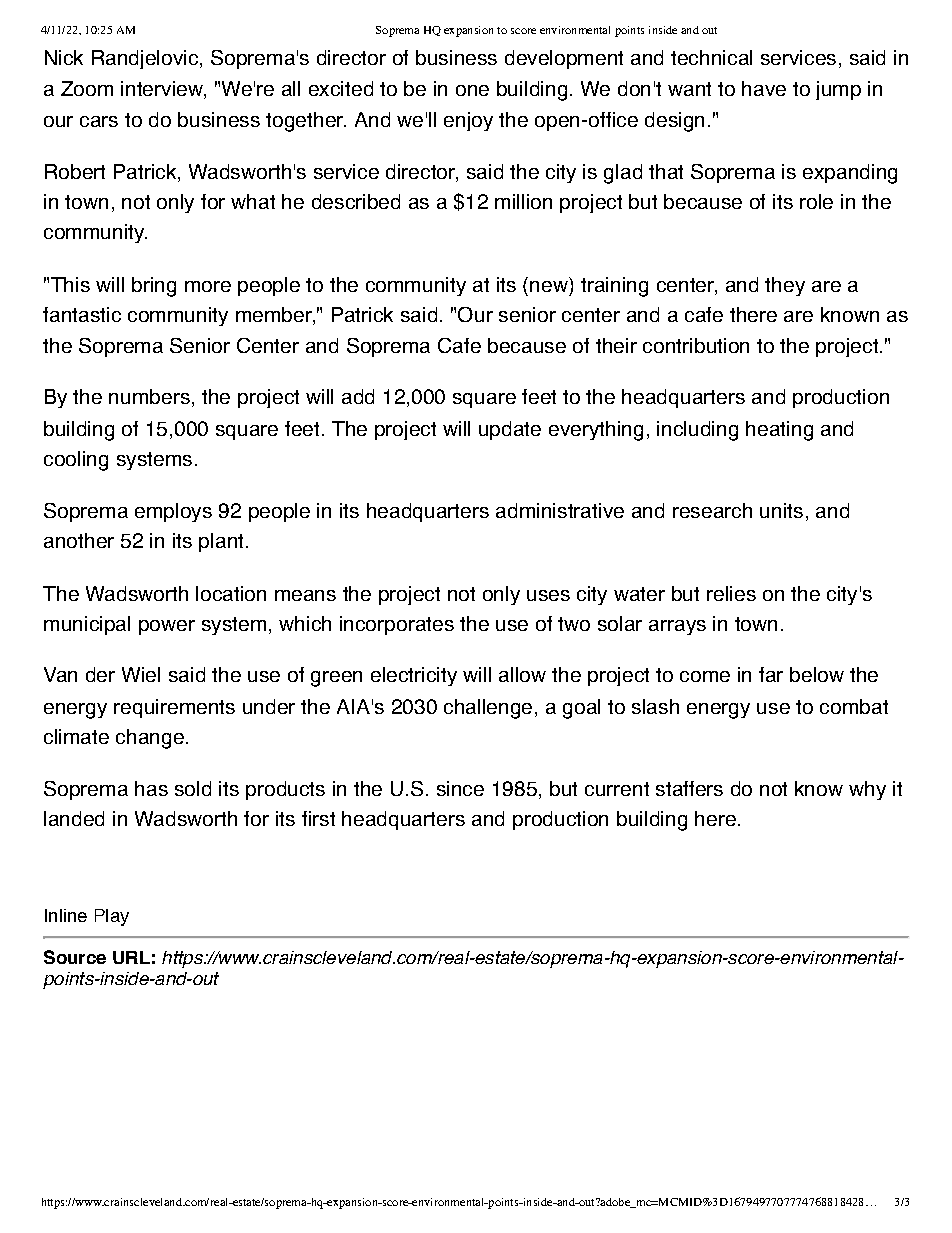 The width and height of the screenshot is (952, 1233). Describe the element at coordinates (173, 512) in the screenshot. I see `employs` at that location.
